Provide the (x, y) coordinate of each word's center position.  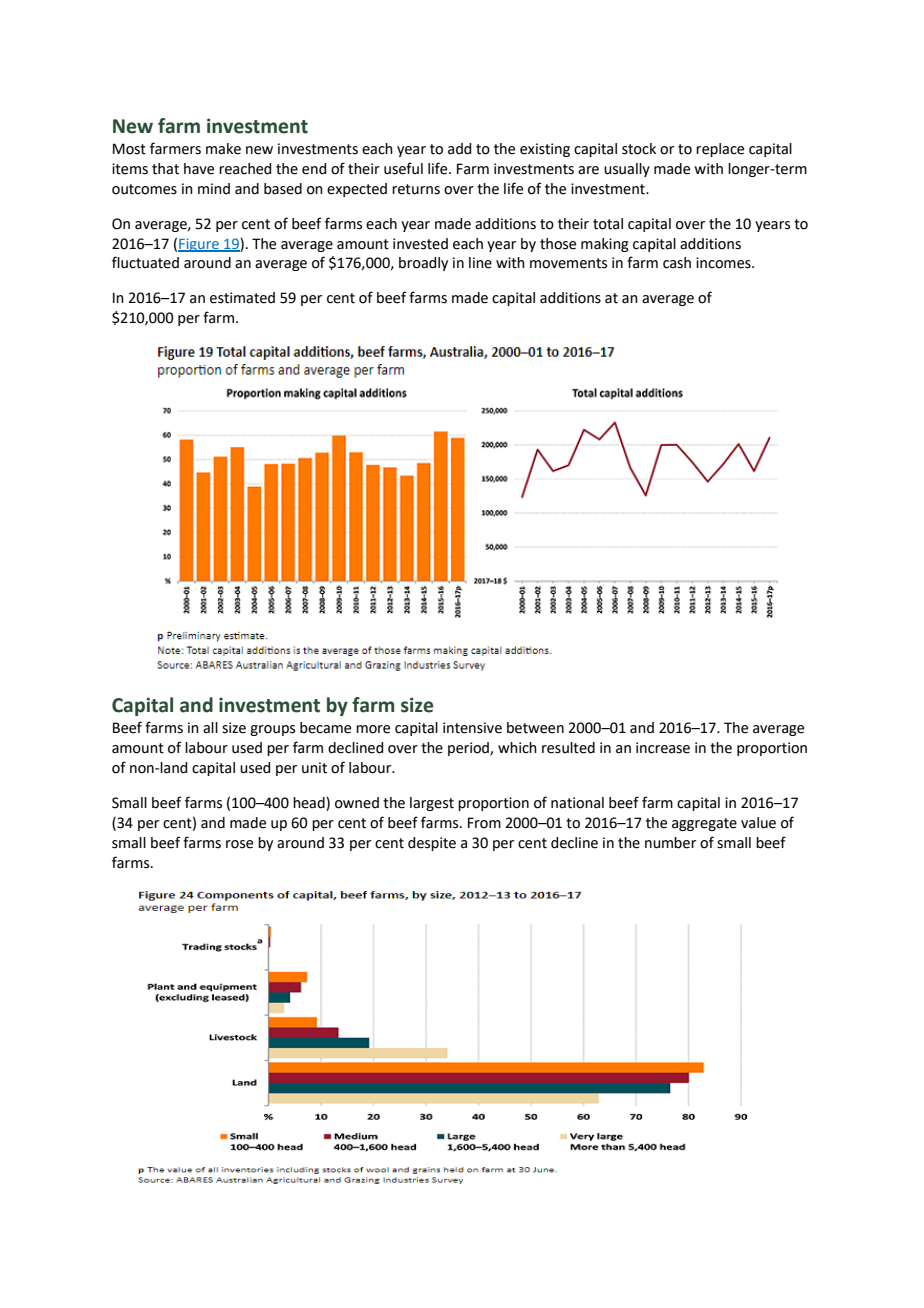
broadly (423, 264)
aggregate (704, 824)
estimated (242, 298)
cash (677, 263)
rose (239, 844)
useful (403, 168)
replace (720, 150)
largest (432, 804)
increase (663, 748)
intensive (472, 728)
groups (272, 730)
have (199, 169)
